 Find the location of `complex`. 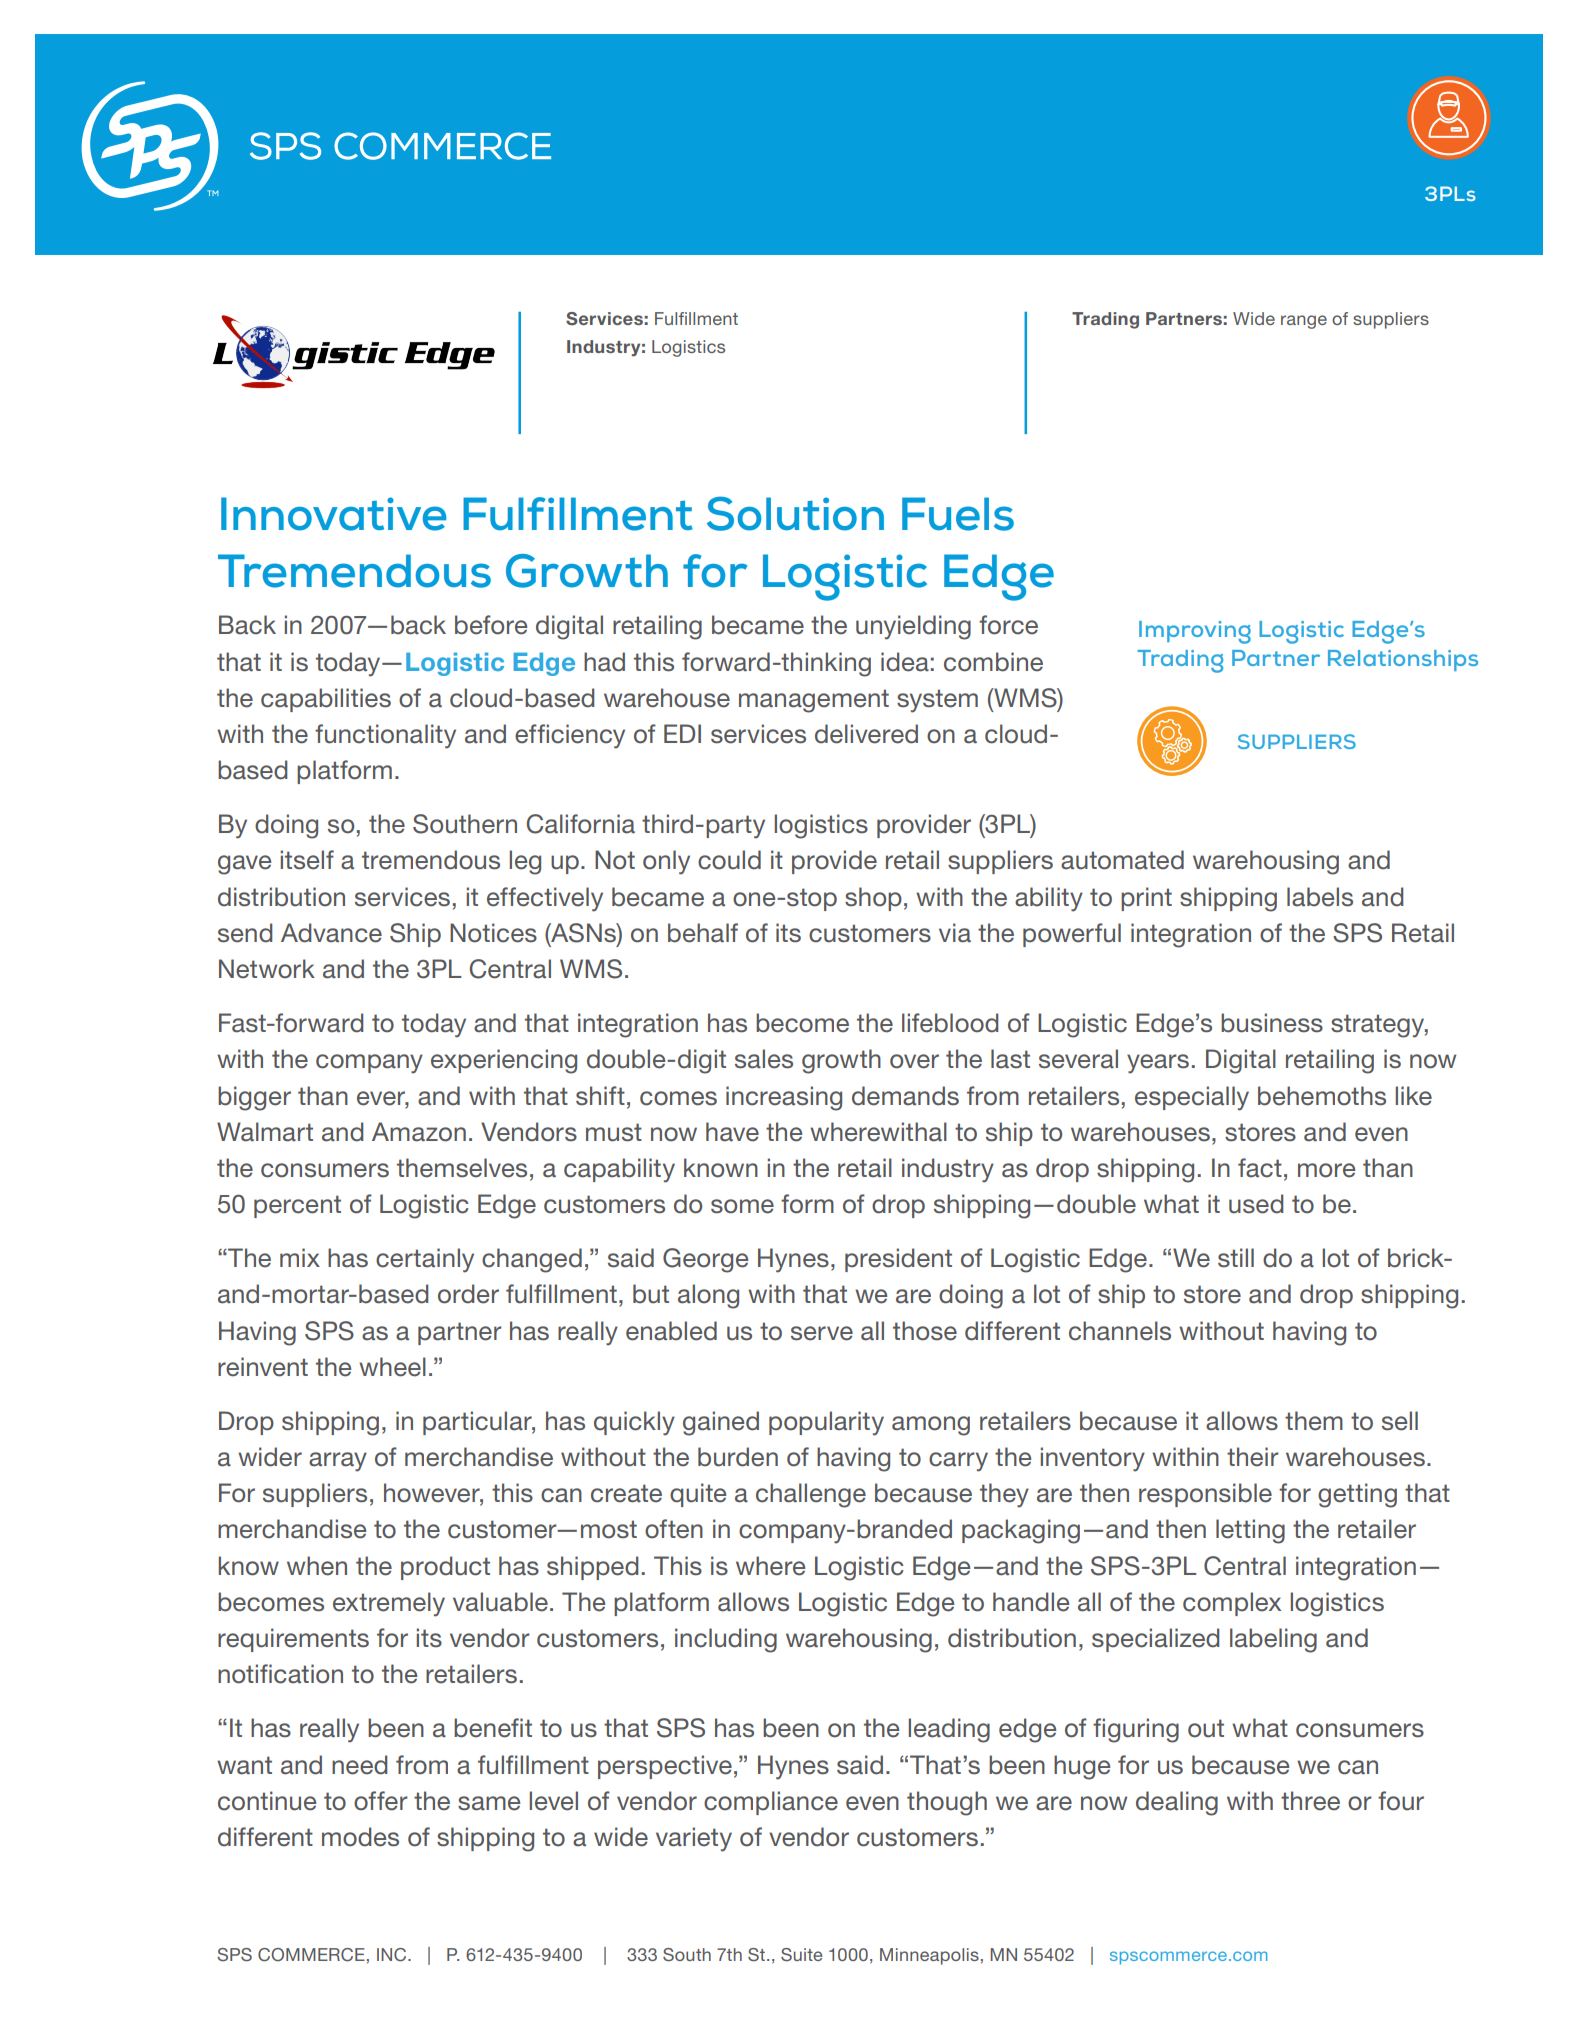

complex is located at coordinates (1232, 1604).
